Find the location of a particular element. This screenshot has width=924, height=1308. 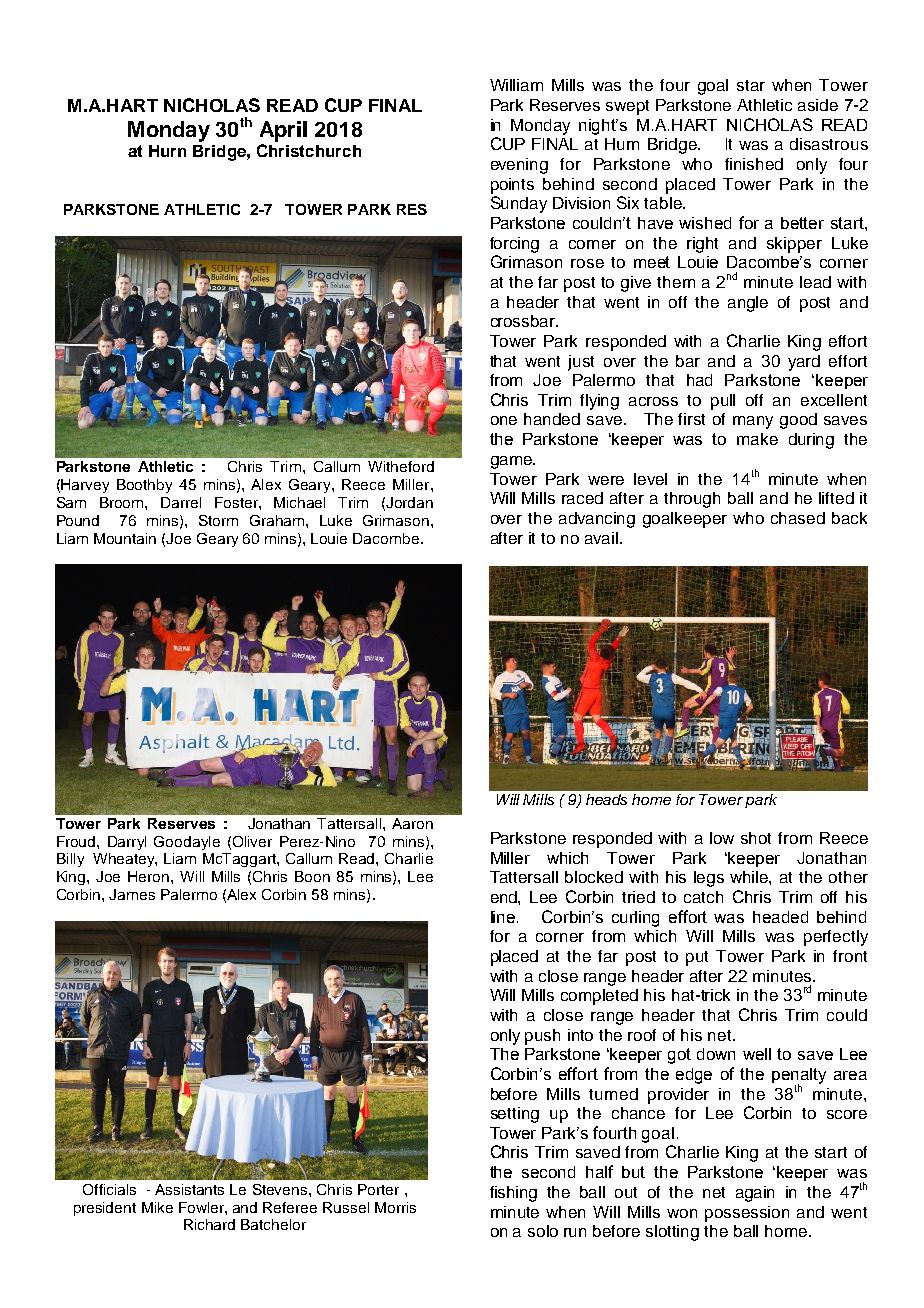

April is located at coordinates (283, 131).
